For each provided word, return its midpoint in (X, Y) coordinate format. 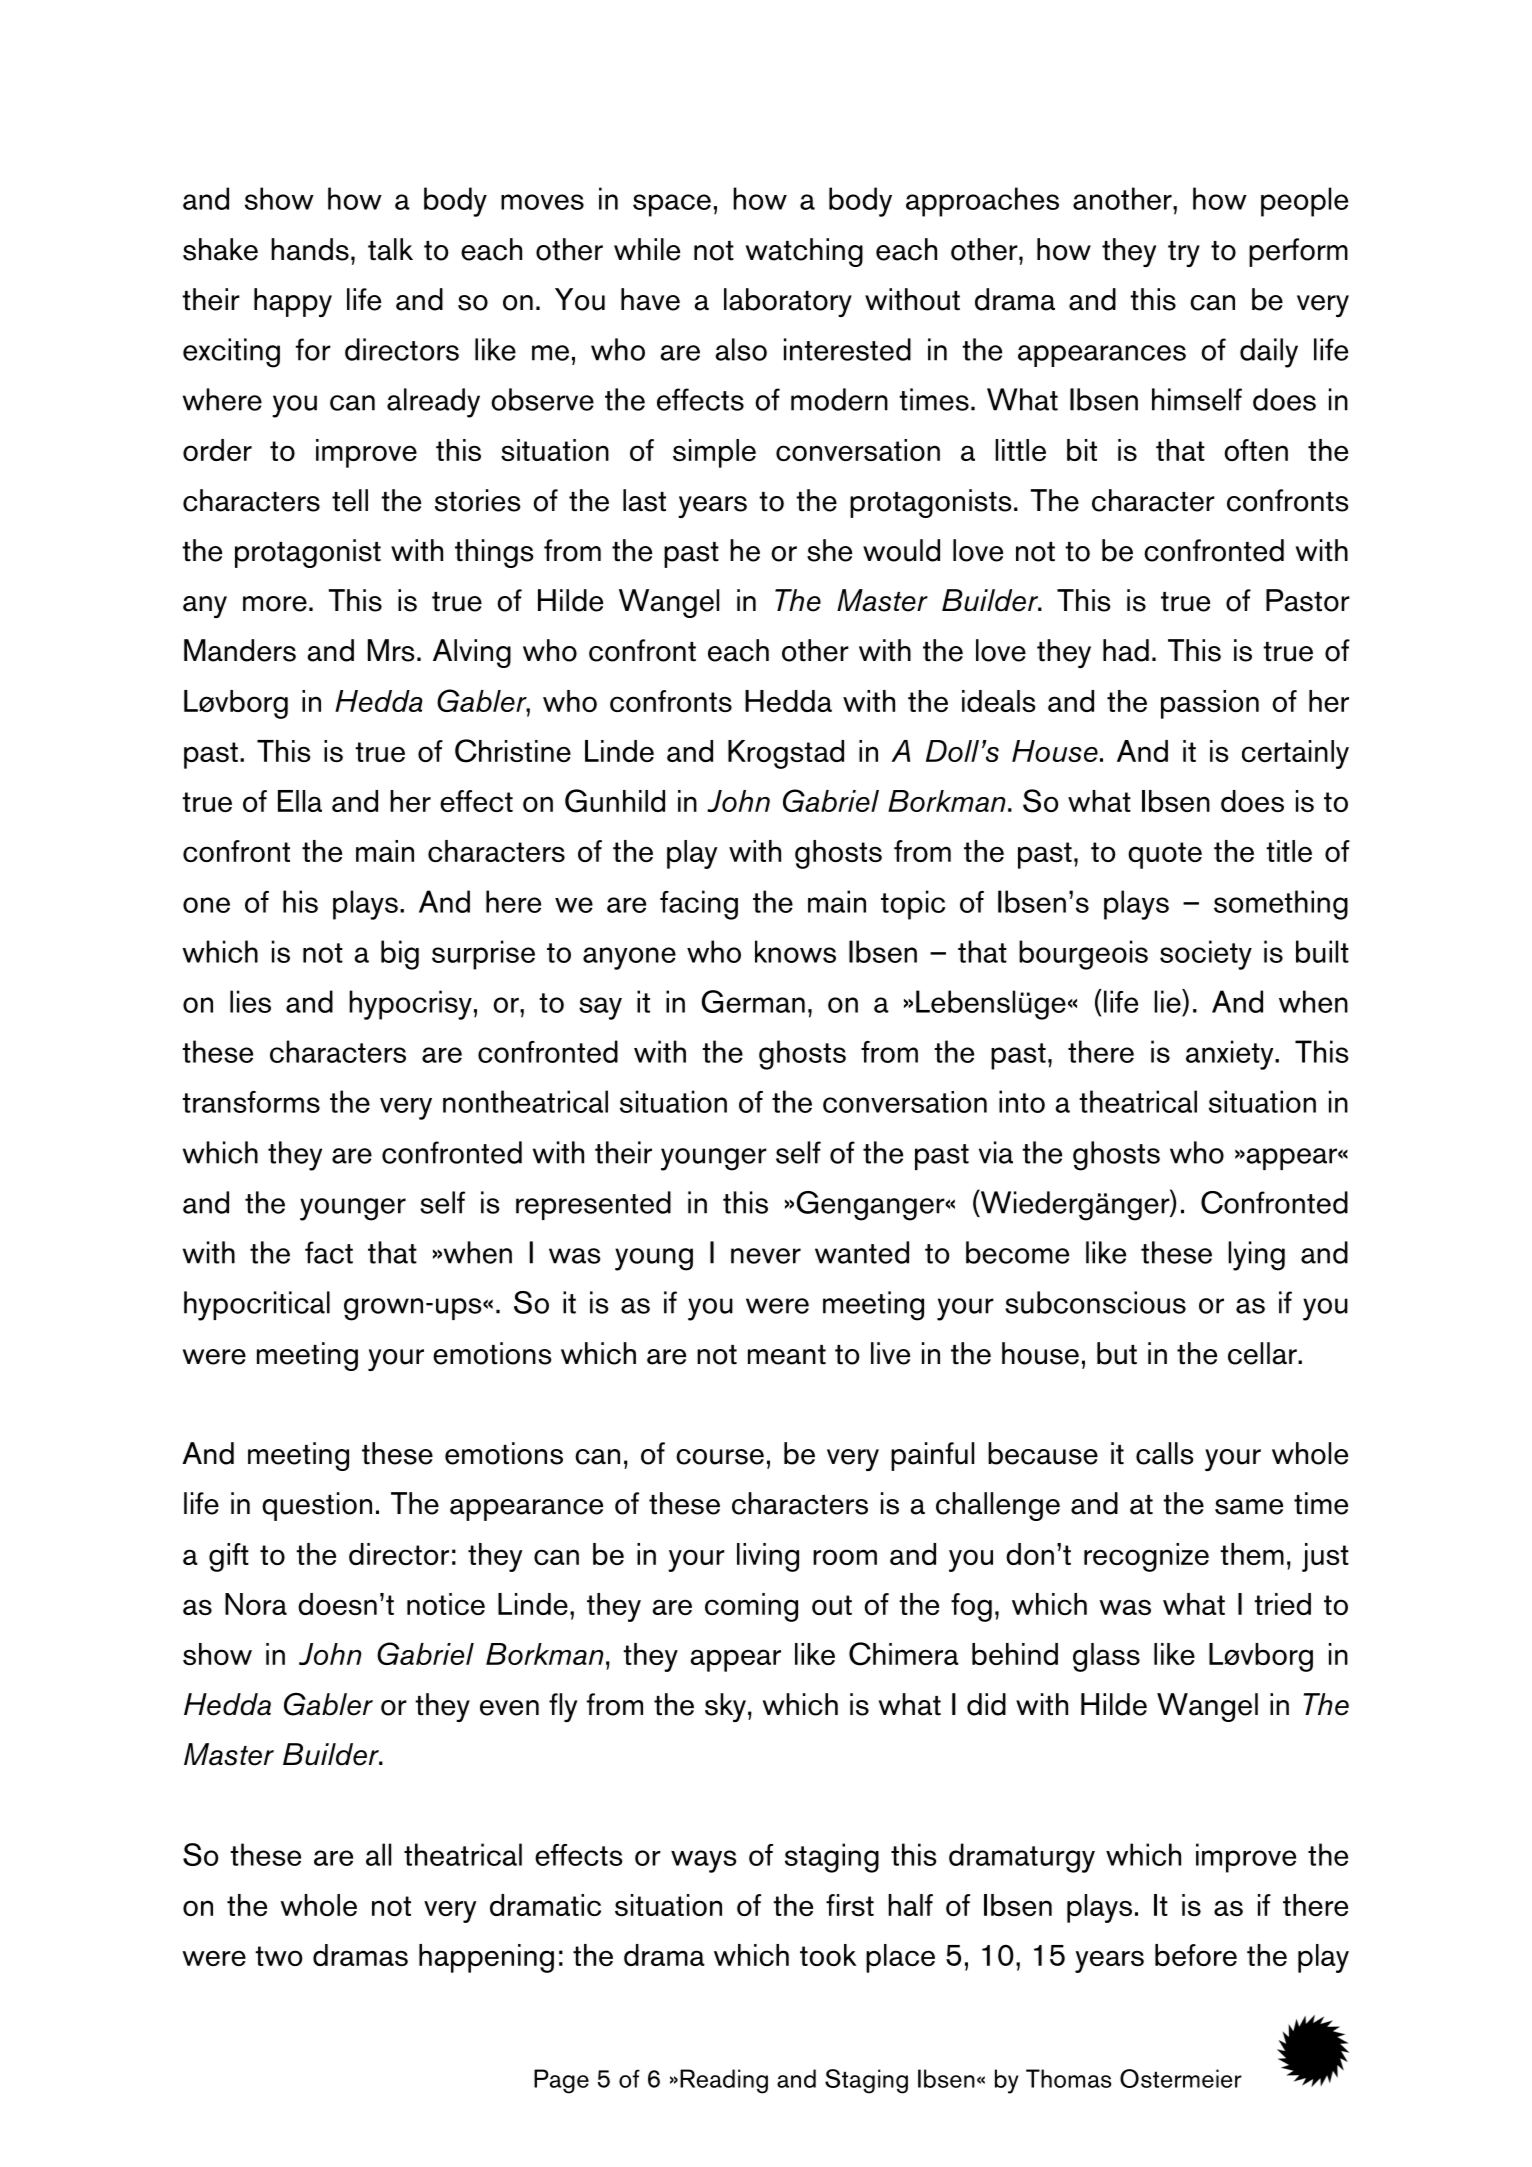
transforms (251, 1102)
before (1196, 1955)
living (768, 1557)
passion (1210, 704)
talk (390, 249)
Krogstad (786, 754)
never (766, 1256)
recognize (1146, 1557)
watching (804, 252)
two (279, 1956)
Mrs (391, 650)
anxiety (1231, 1055)
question (317, 1506)
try (1184, 254)
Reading (724, 2081)
